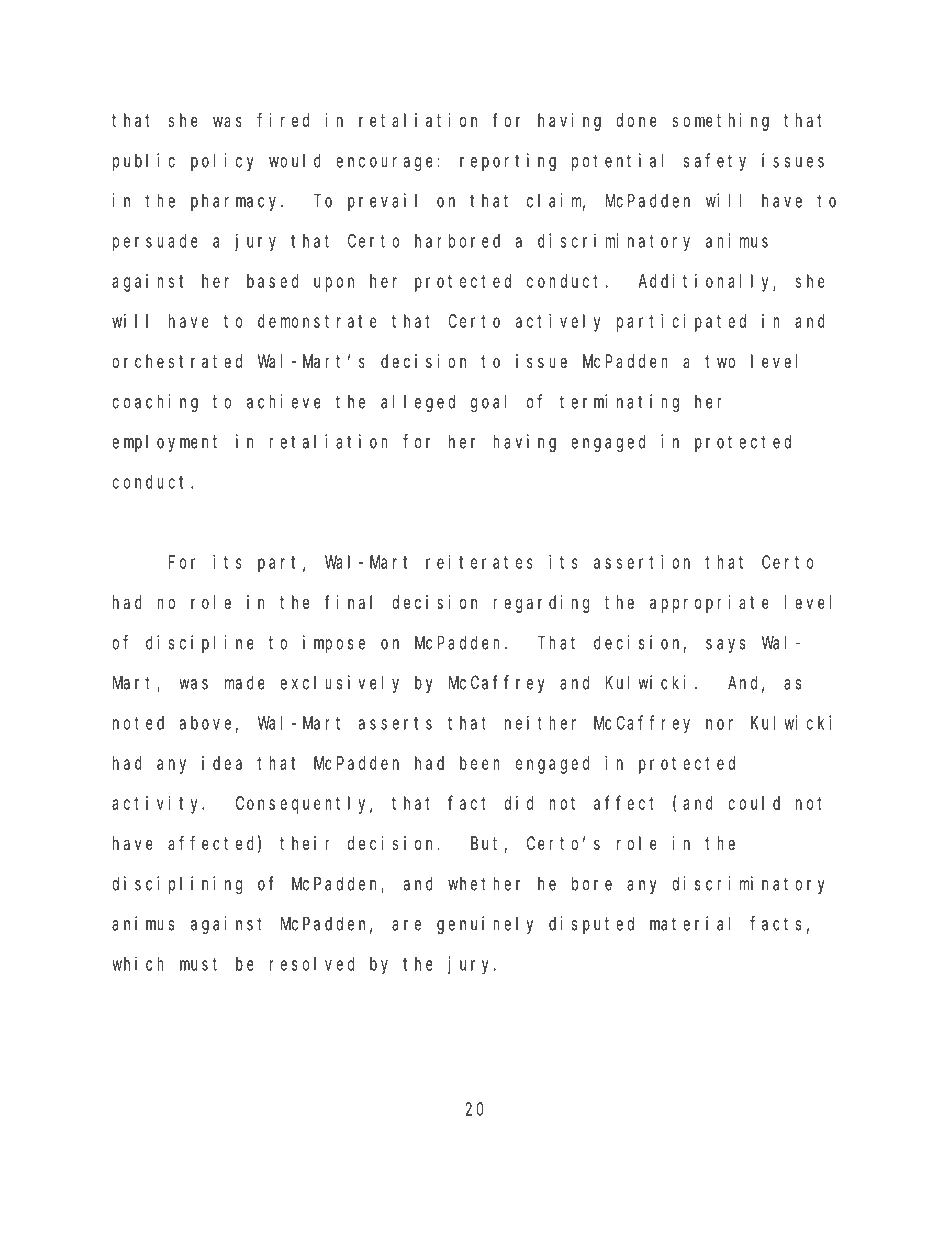  Describe the element at coordinates (284, 401) in the page. I see `achieve` at that location.
